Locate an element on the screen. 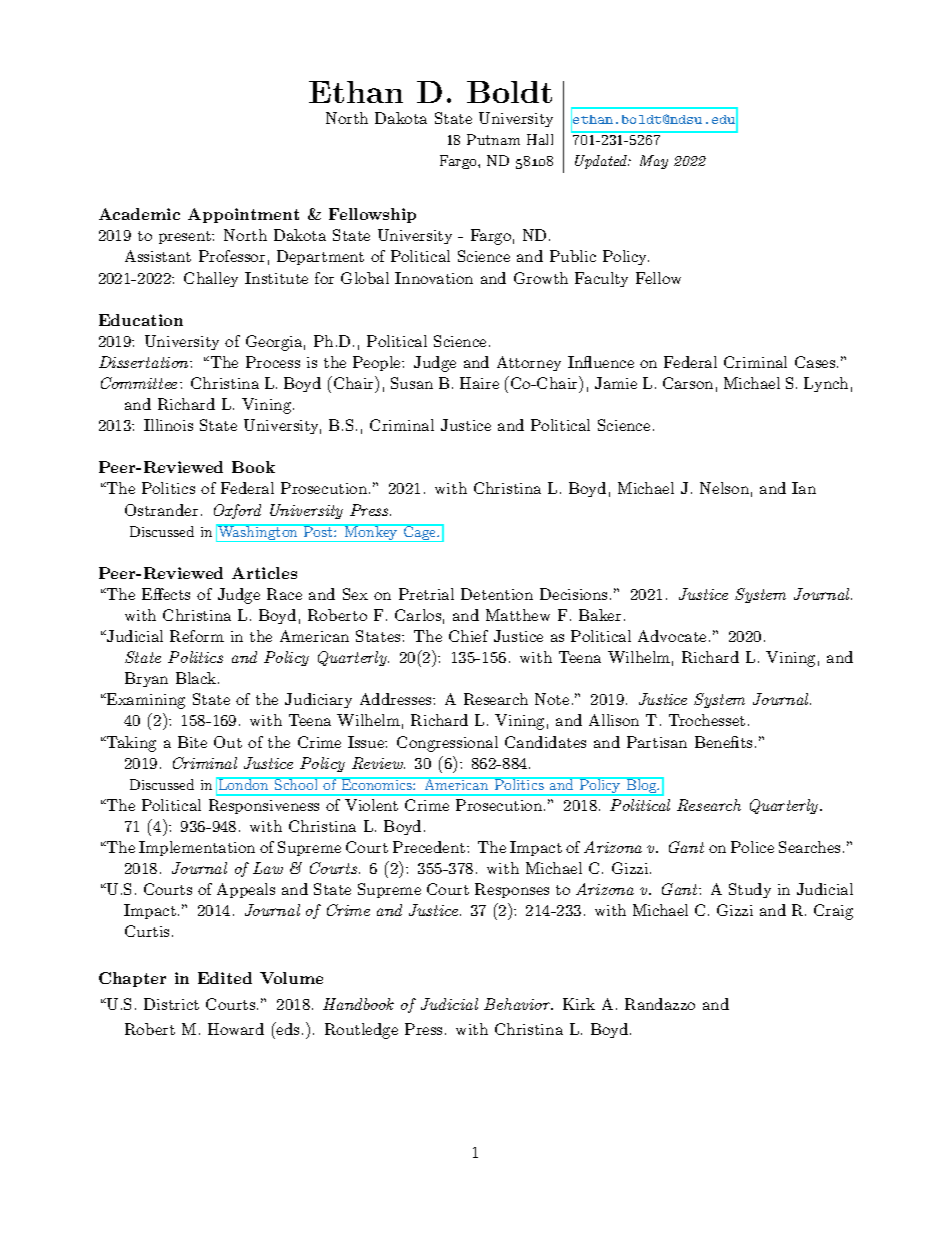 The height and width of the screenshot is (1233, 952). Susan is located at coordinates (412, 383).
